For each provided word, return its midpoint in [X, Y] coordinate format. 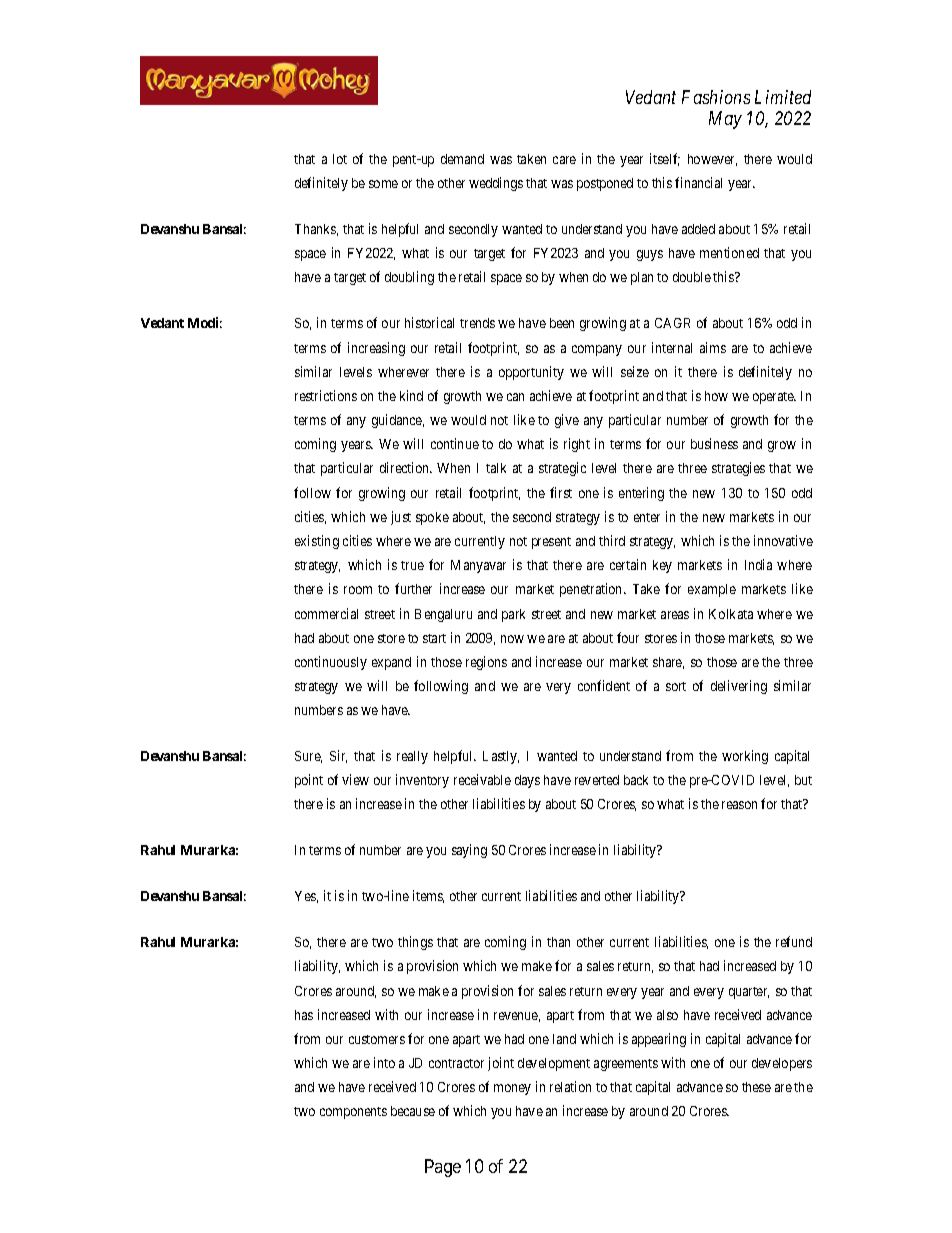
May [725, 120]
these [756, 1087]
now [512, 639]
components [353, 1113]
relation [570, 1086]
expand [391, 663]
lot [340, 159]
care [564, 160]
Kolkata [731, 614]
